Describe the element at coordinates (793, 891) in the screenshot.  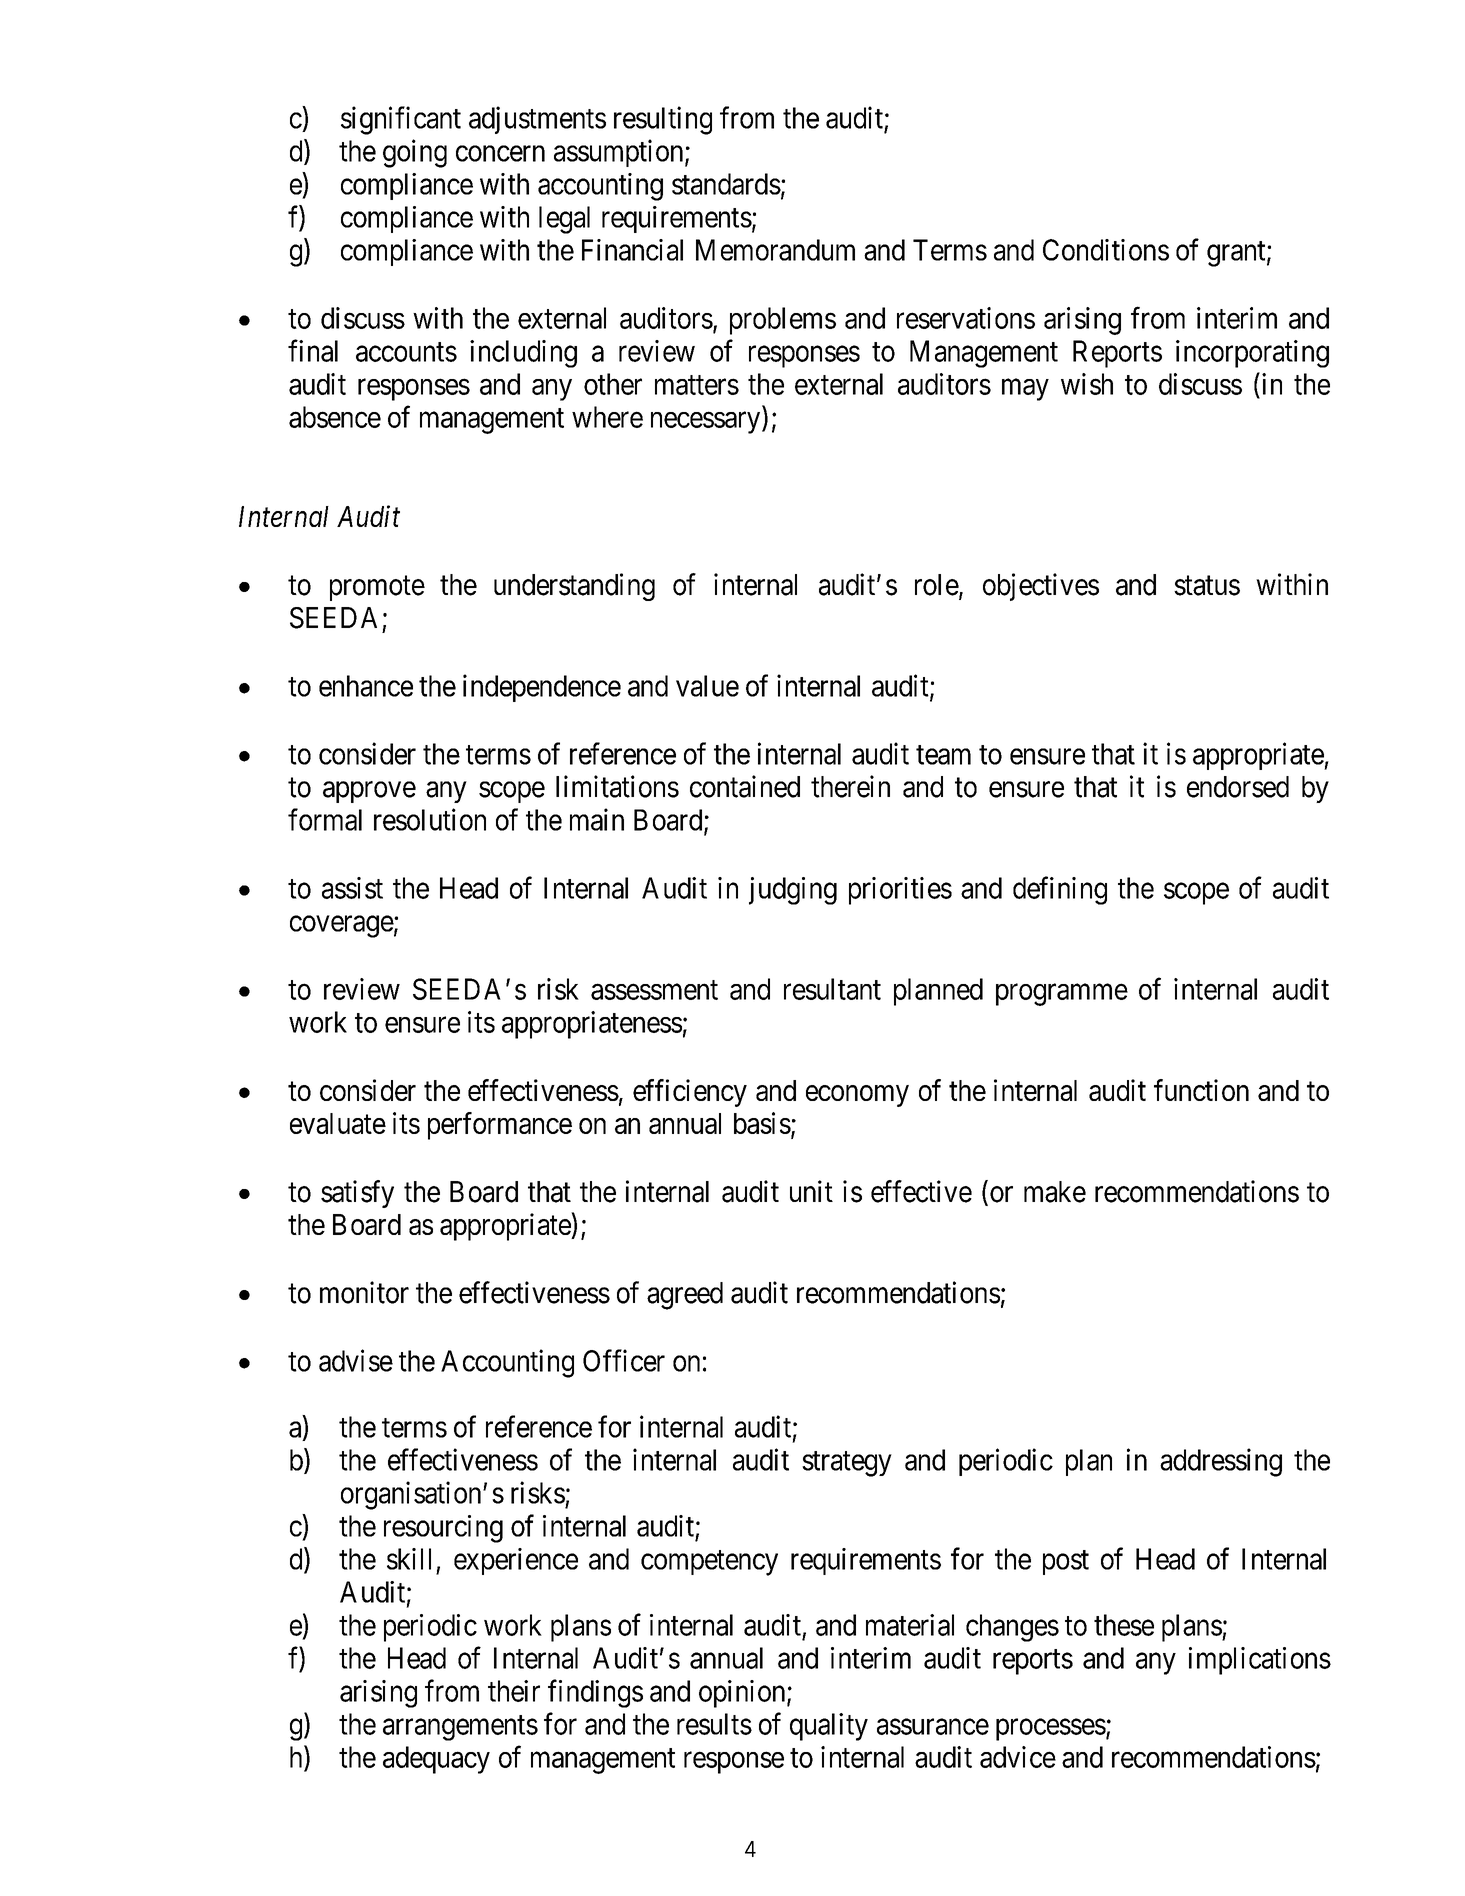
I see `judging` at that location.
